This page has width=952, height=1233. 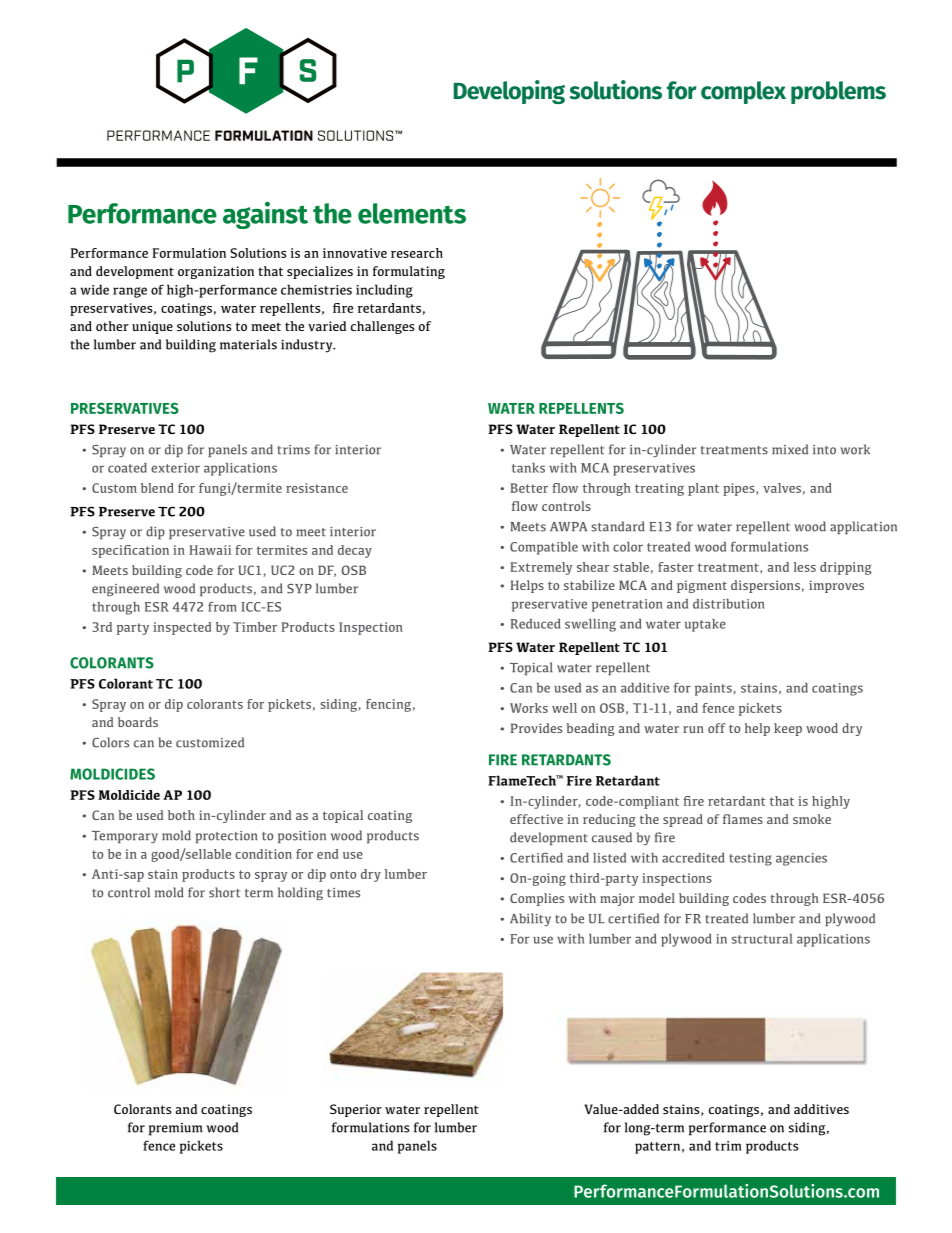 I want to click on challenges, so click(x=382, y=327).
